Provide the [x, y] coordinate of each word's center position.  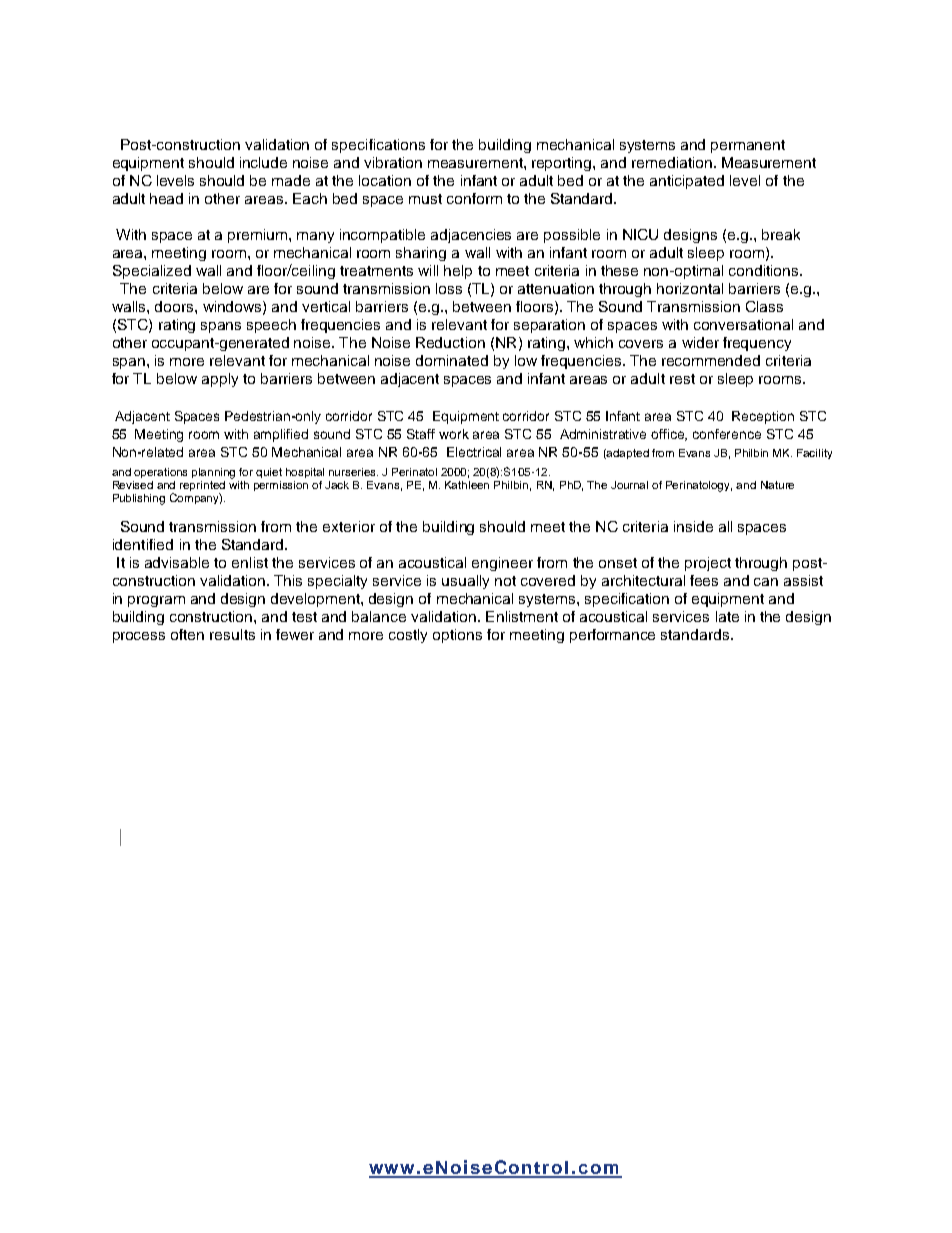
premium [259, 236]
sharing [421, 254]
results [232, 634]
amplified [281, 435]
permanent [748, 146]
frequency [757, 344]
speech [271, 326]
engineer [502, 564]
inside [693, 526]
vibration [393, 162]
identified [143, 544]
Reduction [450, 342]
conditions [765, 270]
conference [727, 434]
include [263, 162]
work [454, 434]
